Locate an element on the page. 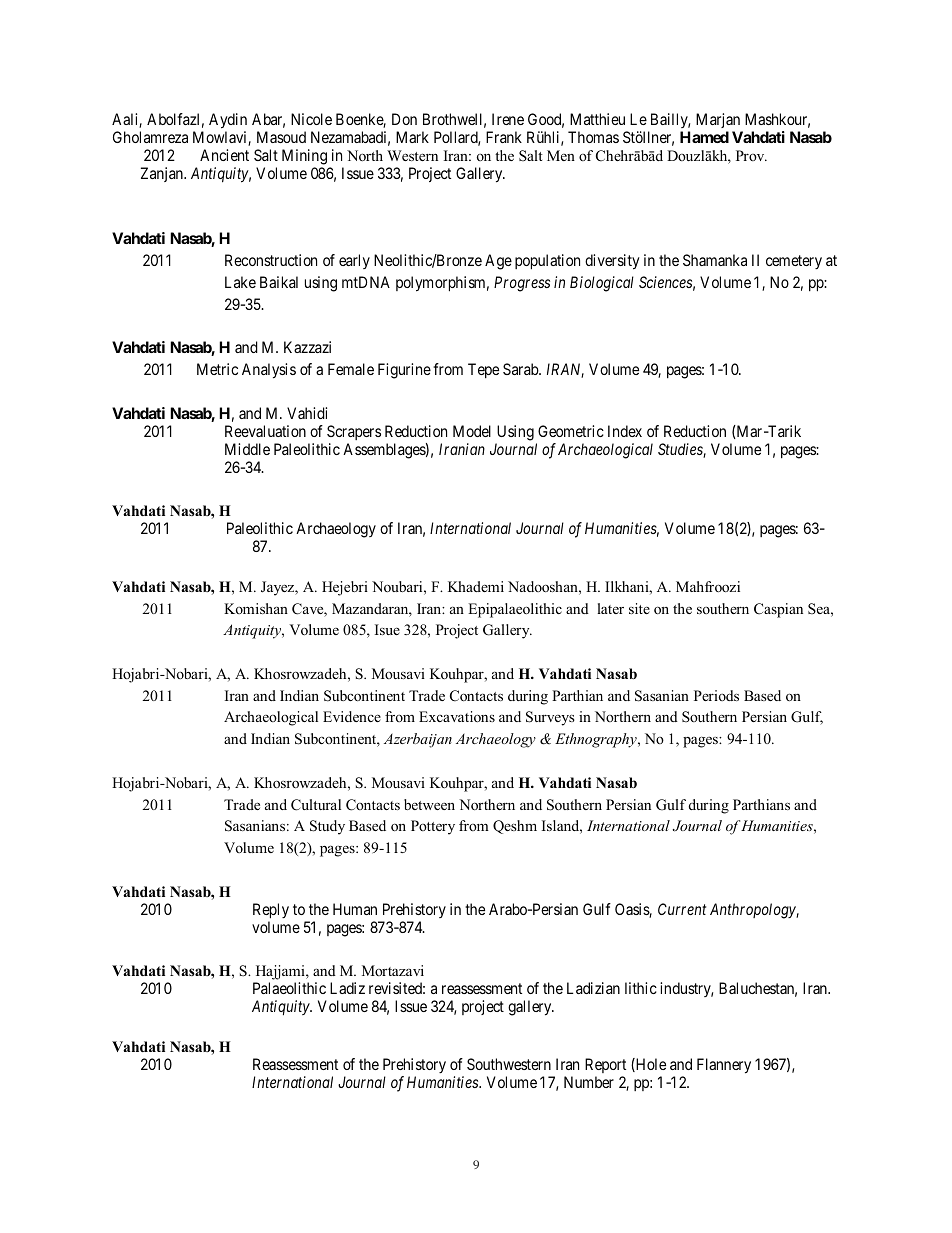  Cultural is located at coordinates (316, 805).
